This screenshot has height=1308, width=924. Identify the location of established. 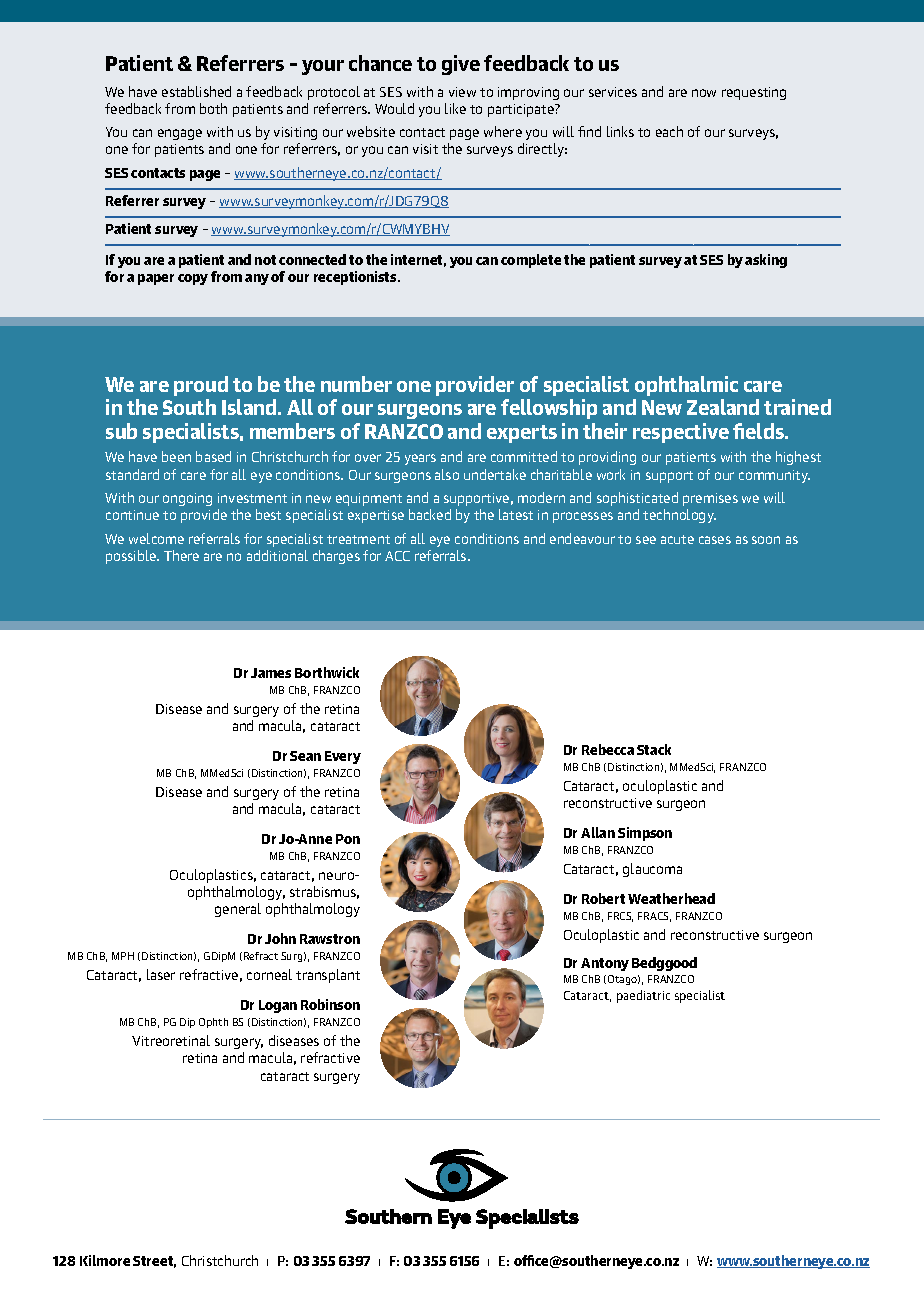
(196, 91).
